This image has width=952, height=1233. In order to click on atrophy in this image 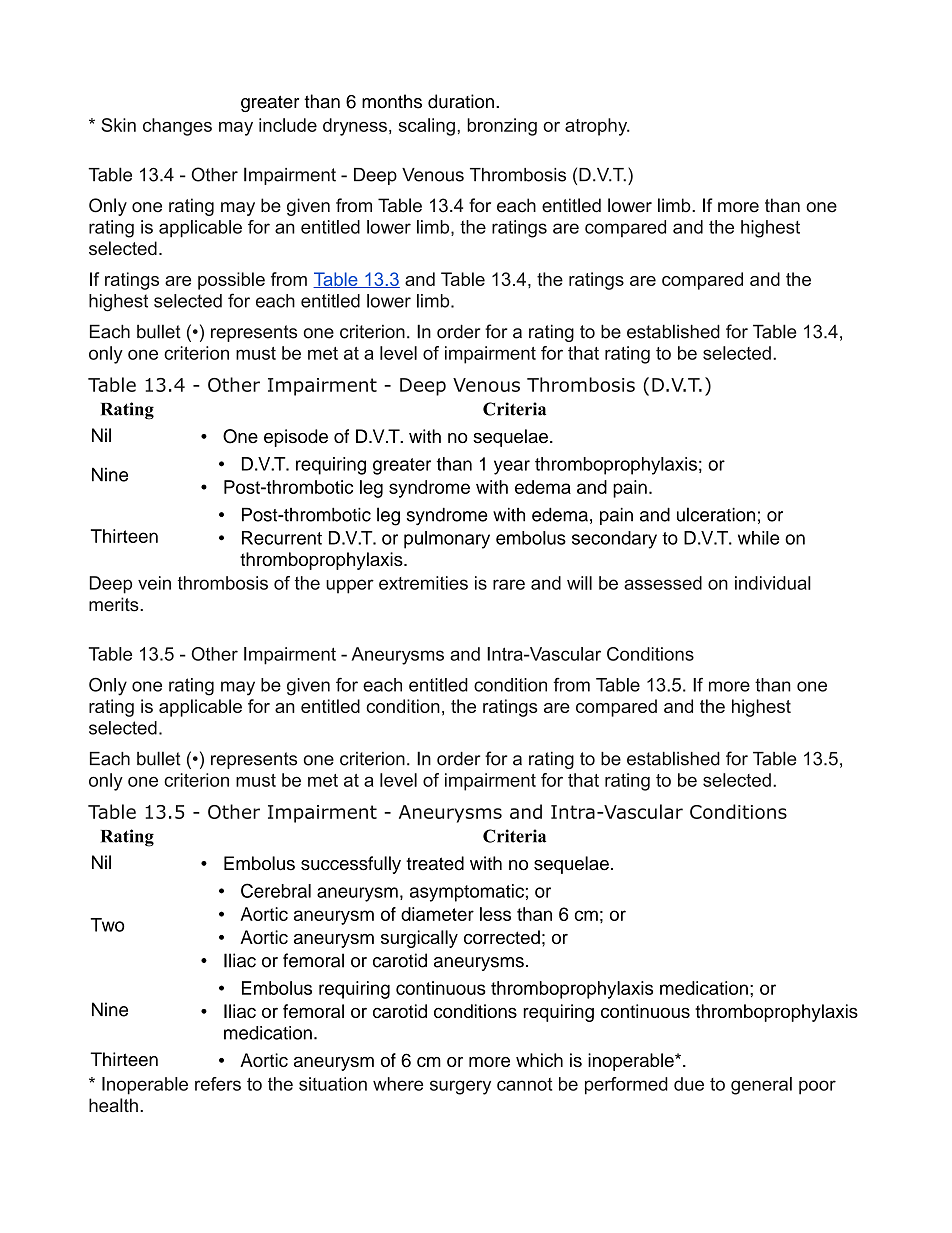, I will do `click(597, 127)`.
